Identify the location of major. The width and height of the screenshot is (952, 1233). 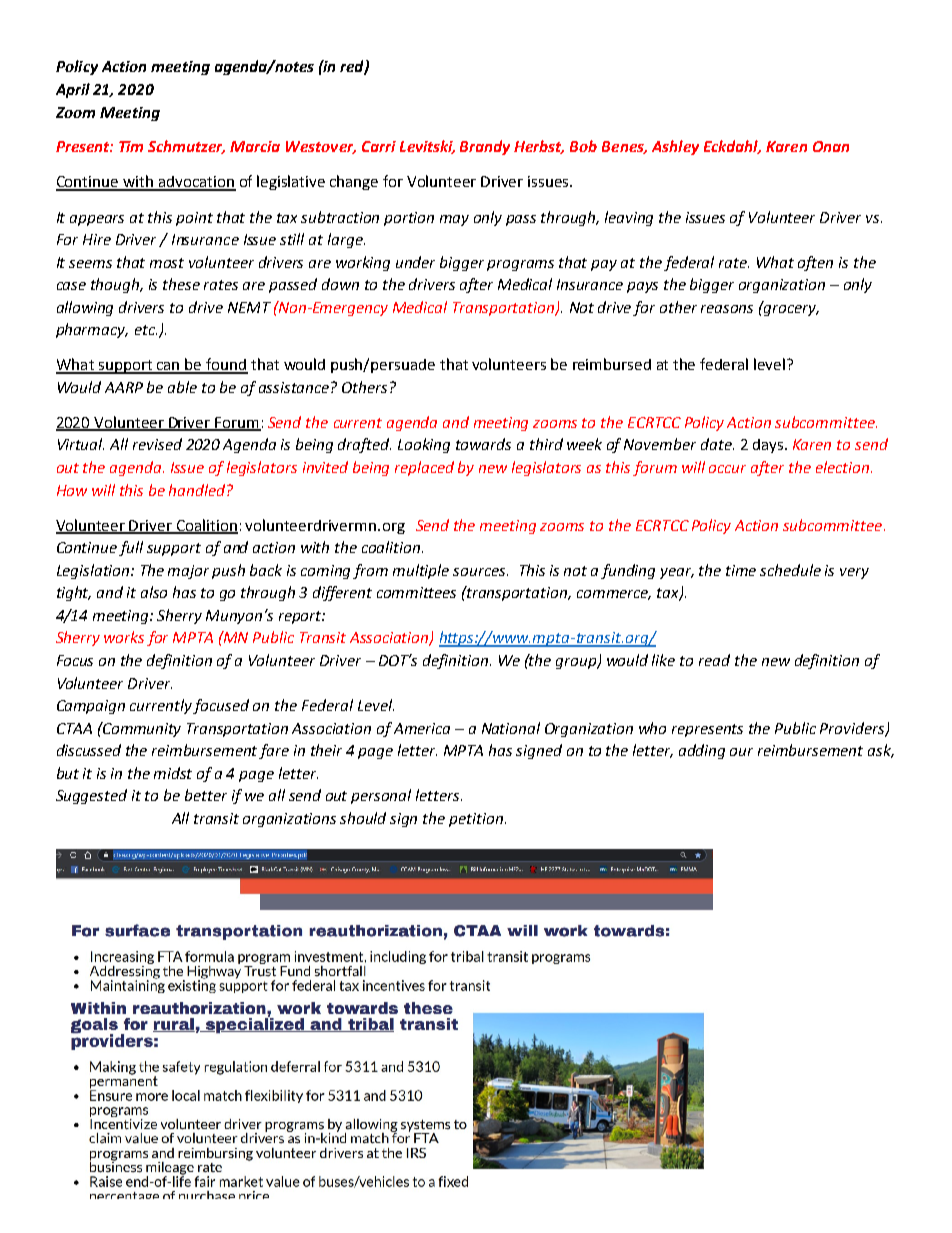
(188, 572).
